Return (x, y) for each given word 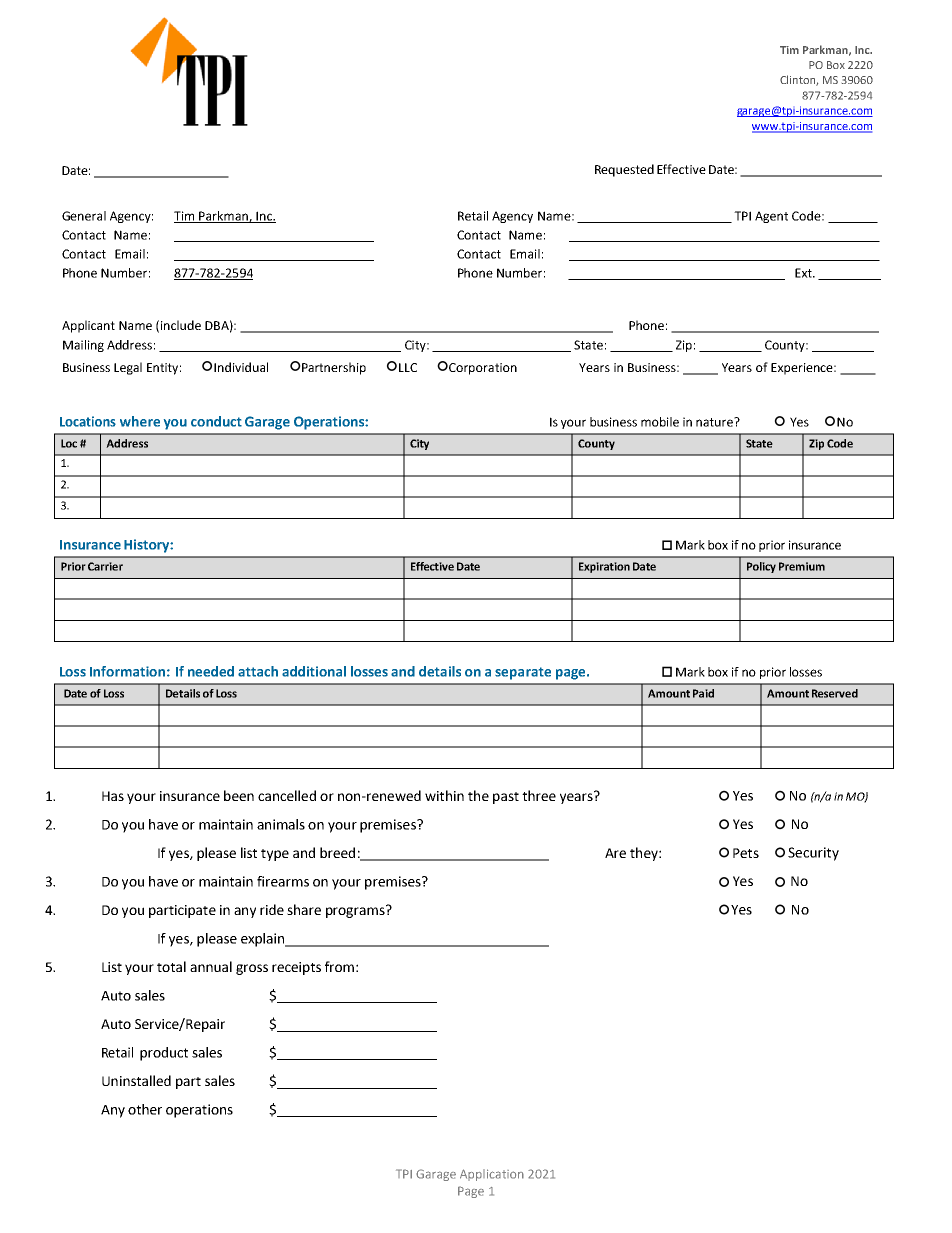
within (444, 795)
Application (492, 1175)
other (145, 1109)
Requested (624, 170)
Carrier (105, 566)
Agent (771, 217)
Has (113, 796)
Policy (761, 567)
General (84, 216)
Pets (746, 853)
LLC (408, 367)
